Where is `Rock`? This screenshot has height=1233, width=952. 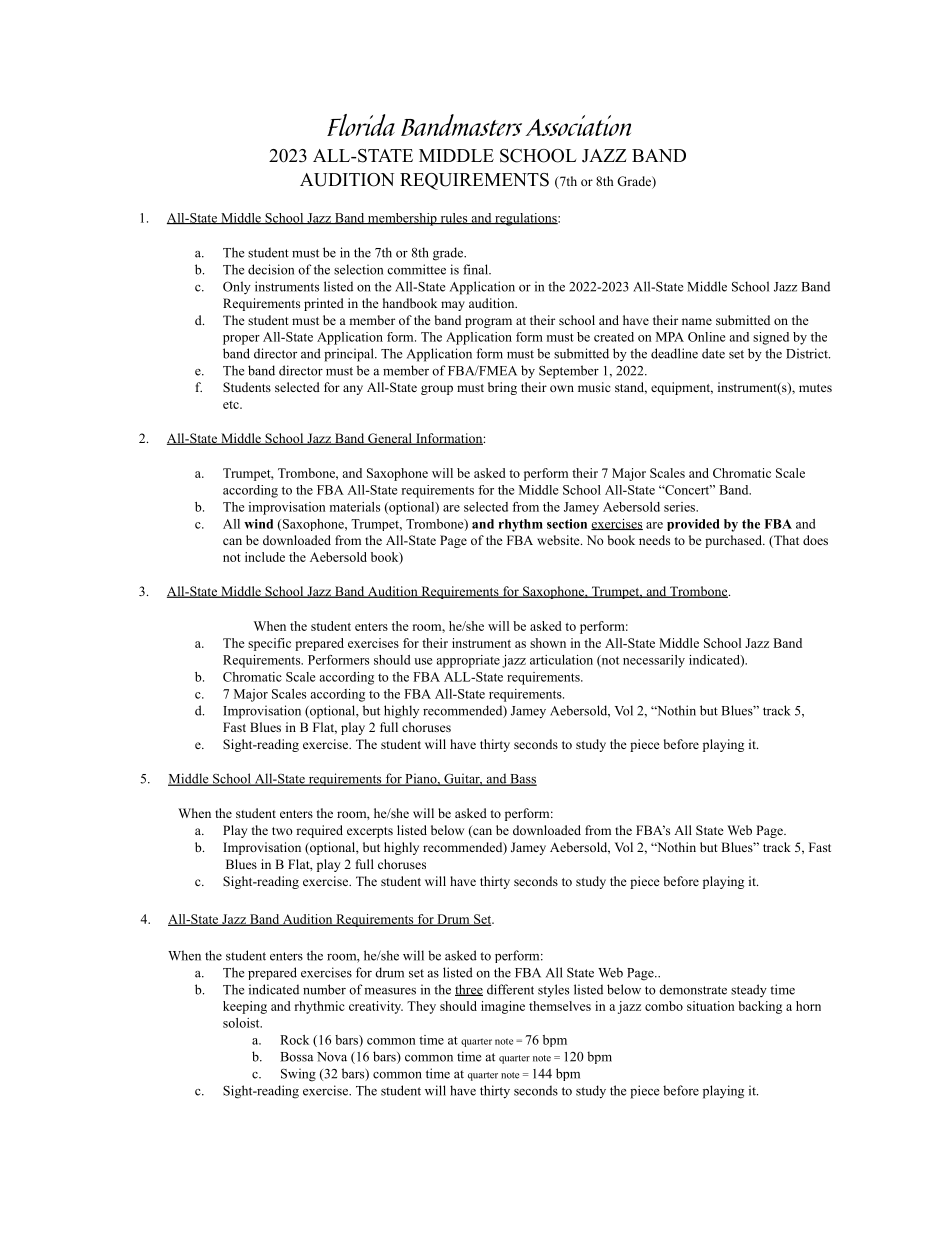 Rock is located at coordinates (294, 1040).
